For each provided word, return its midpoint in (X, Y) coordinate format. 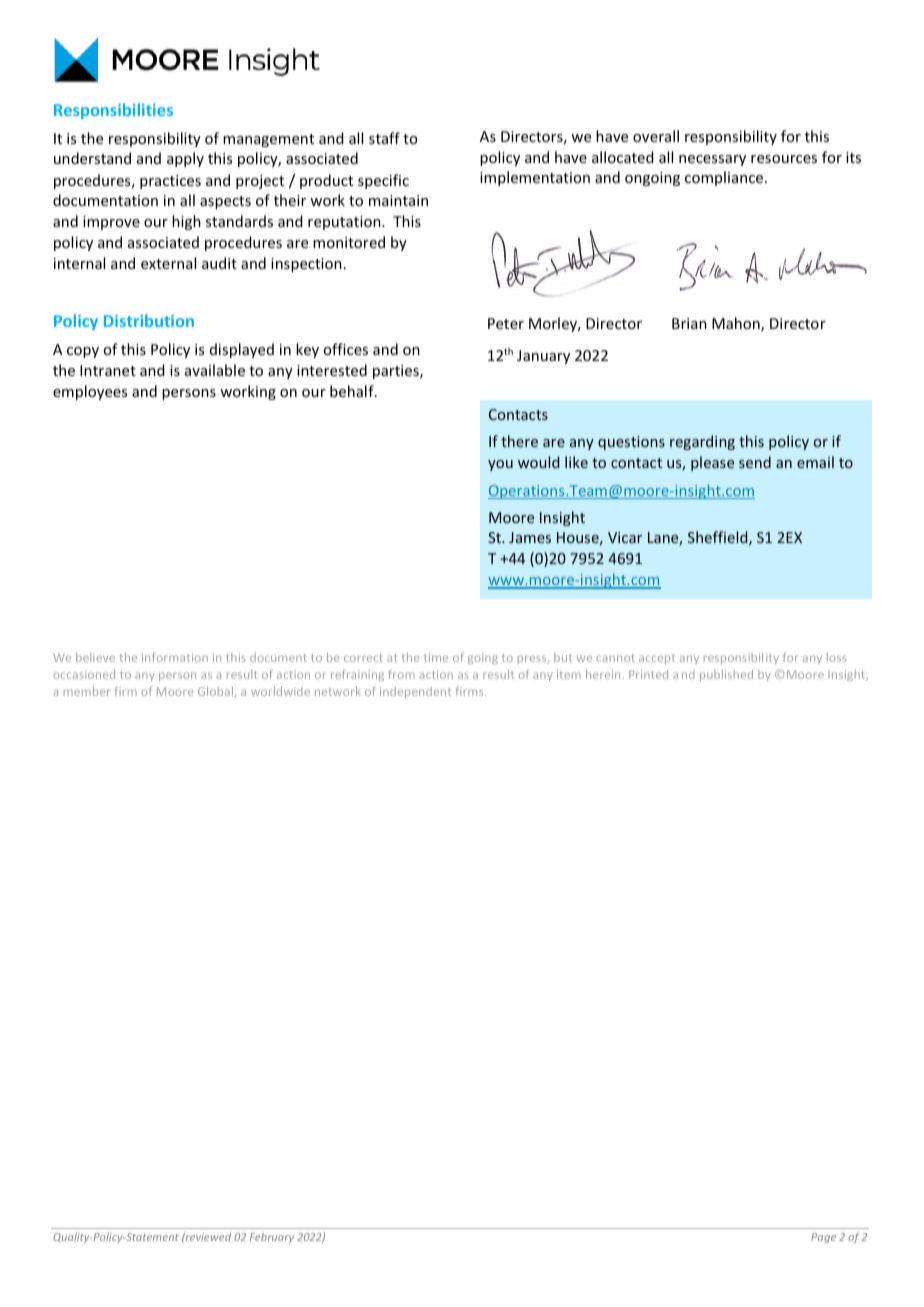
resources (784, 159)
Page (823, 1238)
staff (384, 138)
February (272, 1238)
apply (185, 159)
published (726, 675)
